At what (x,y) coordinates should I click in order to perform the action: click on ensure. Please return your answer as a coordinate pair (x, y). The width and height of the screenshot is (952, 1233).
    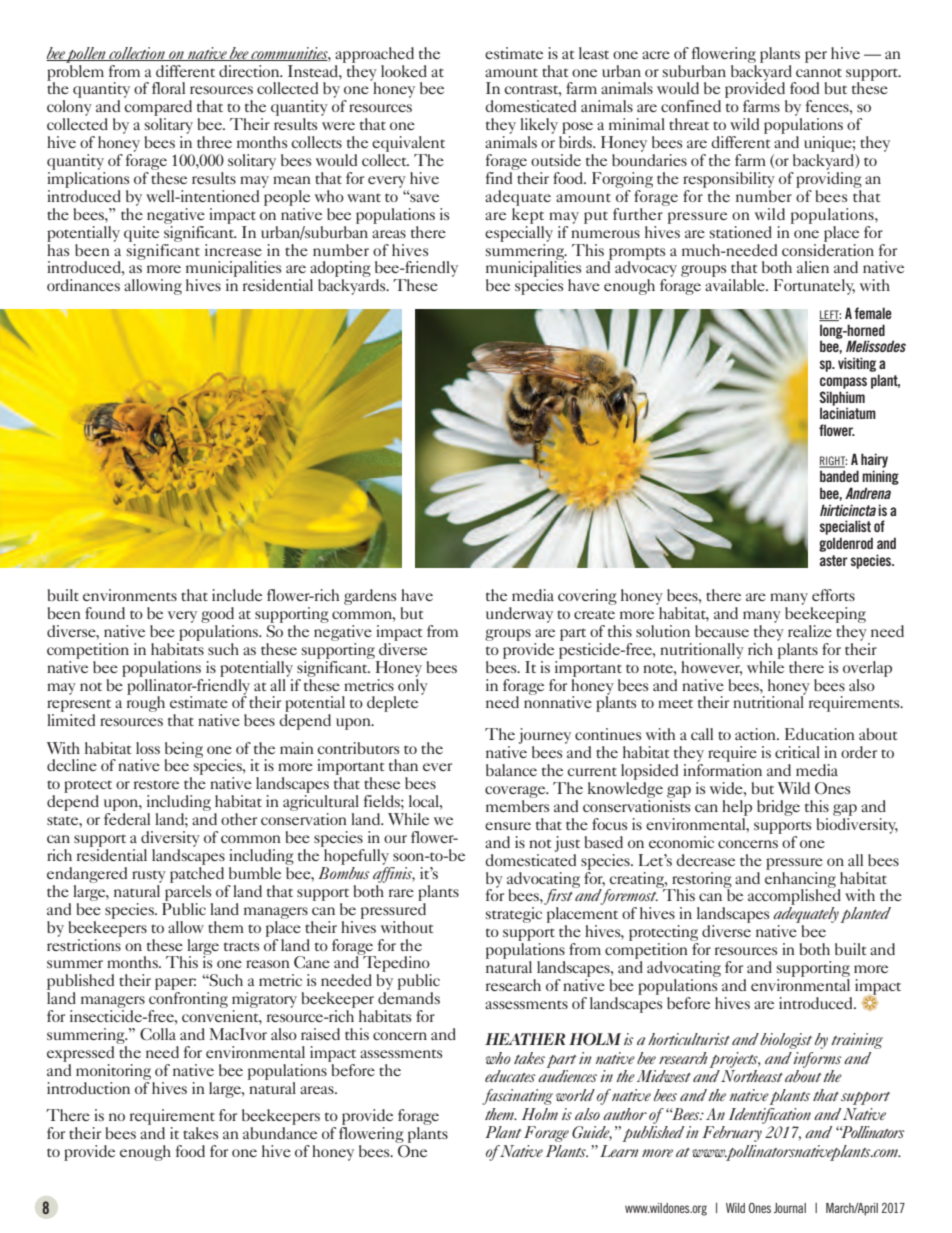
    Looking at the image, I should click on (508, 826).
